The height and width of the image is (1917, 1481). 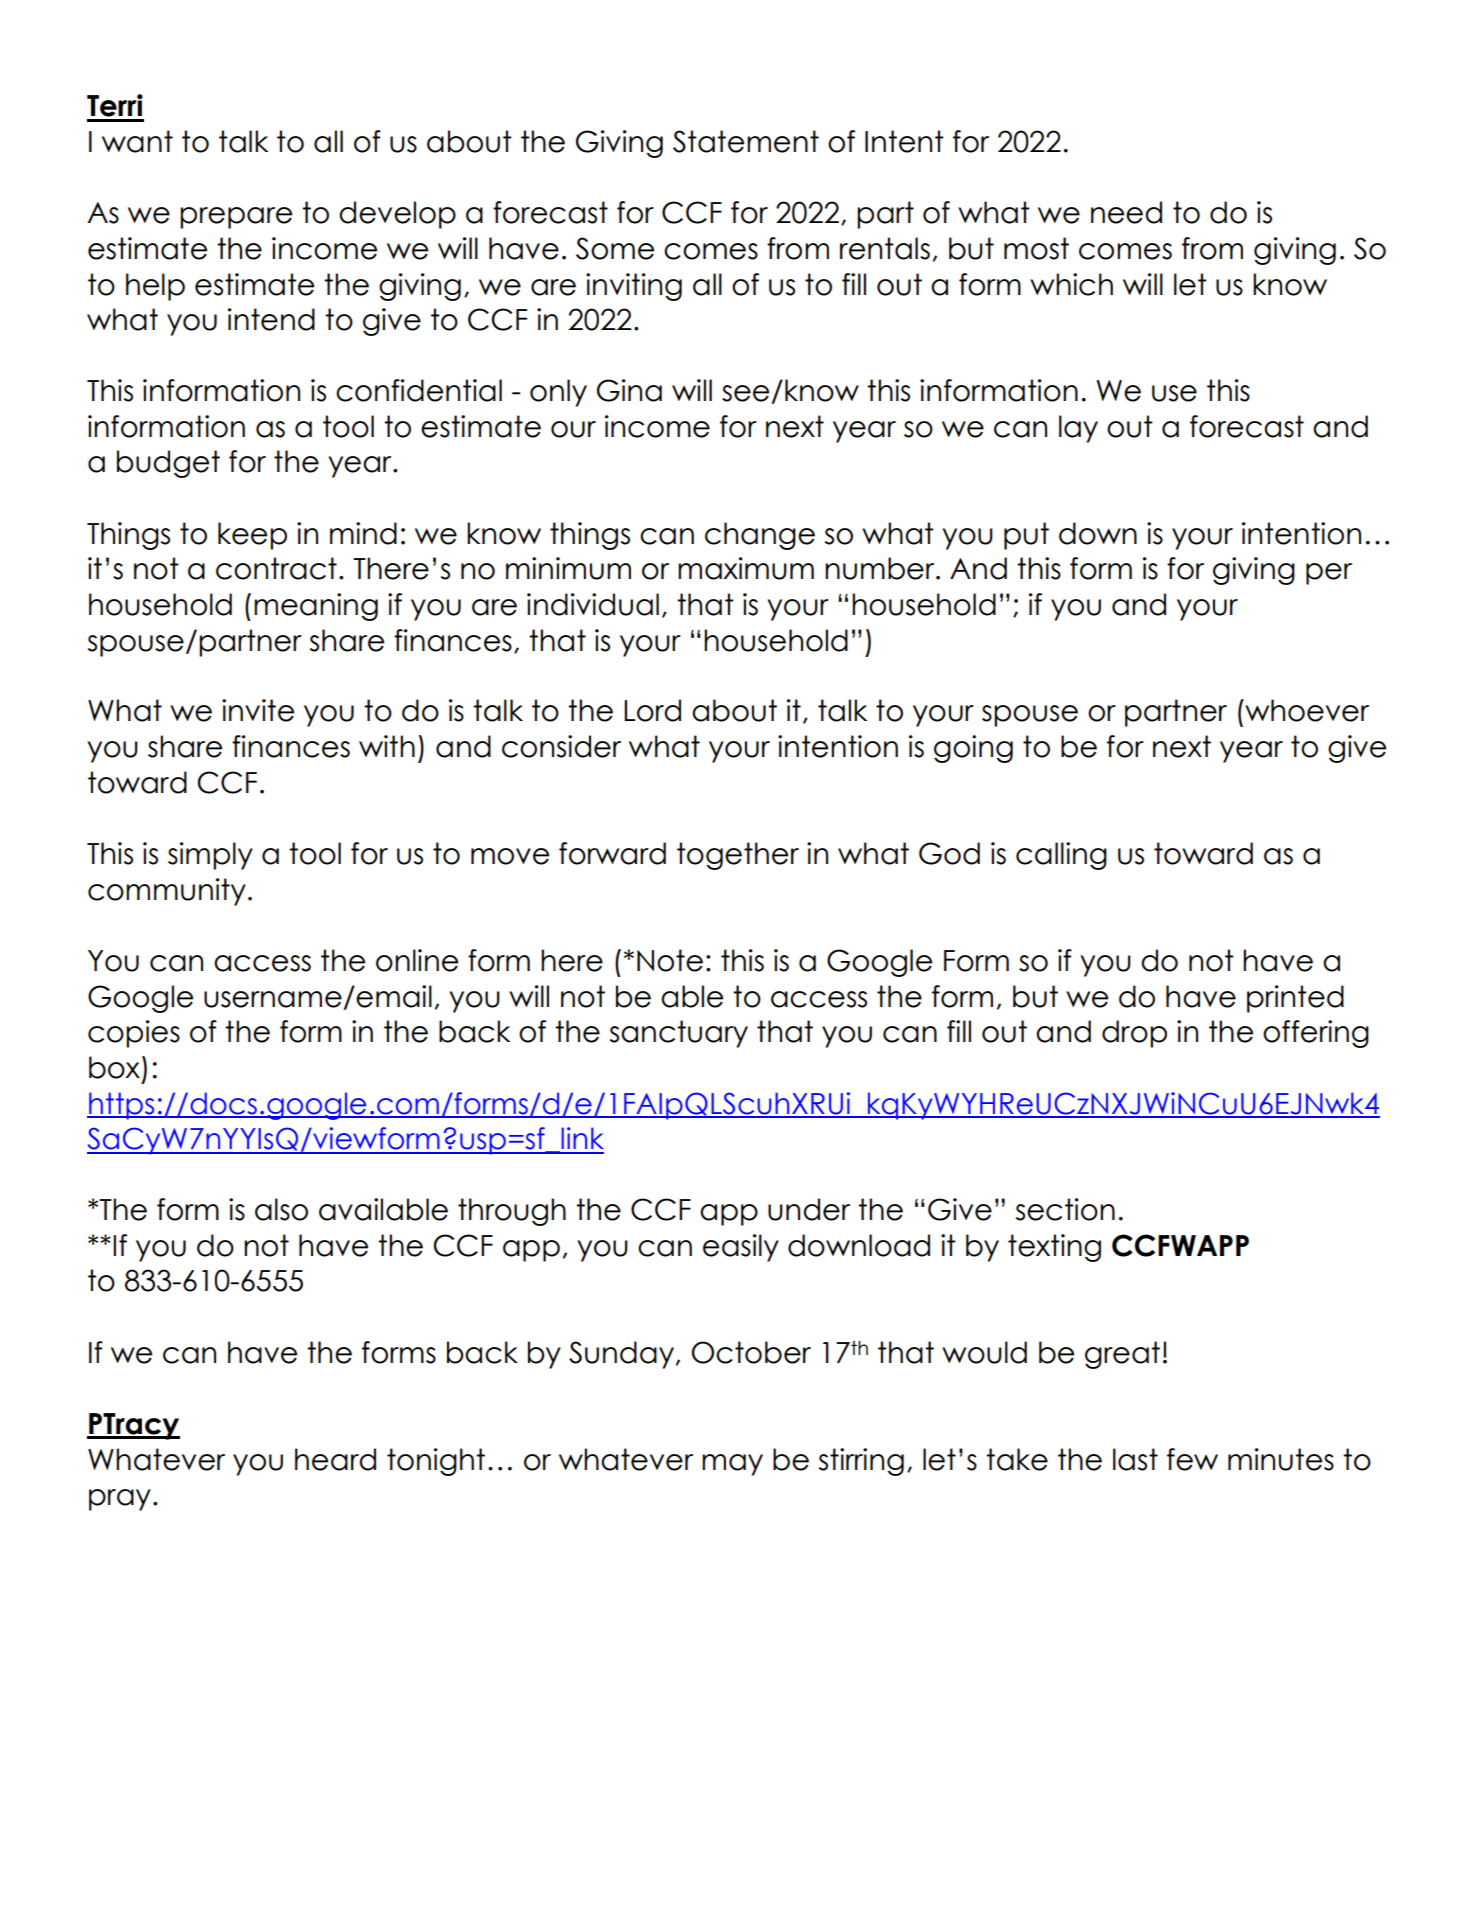 I want to click on keep, so click(x=252, y=536).
